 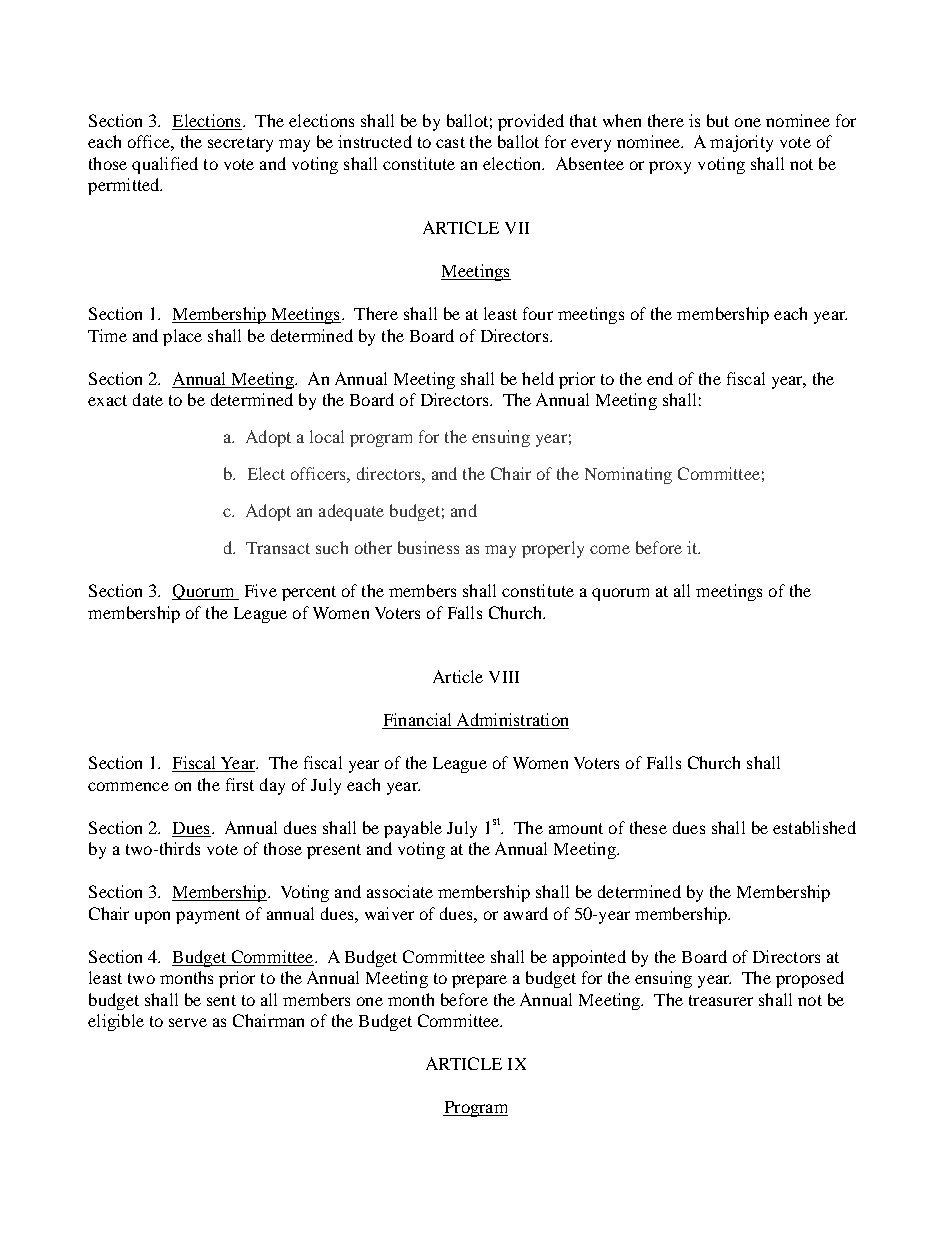 What do you see at coordinates (165, 165) in the document?
I see `qualified` at bounding box center [165, 165].
